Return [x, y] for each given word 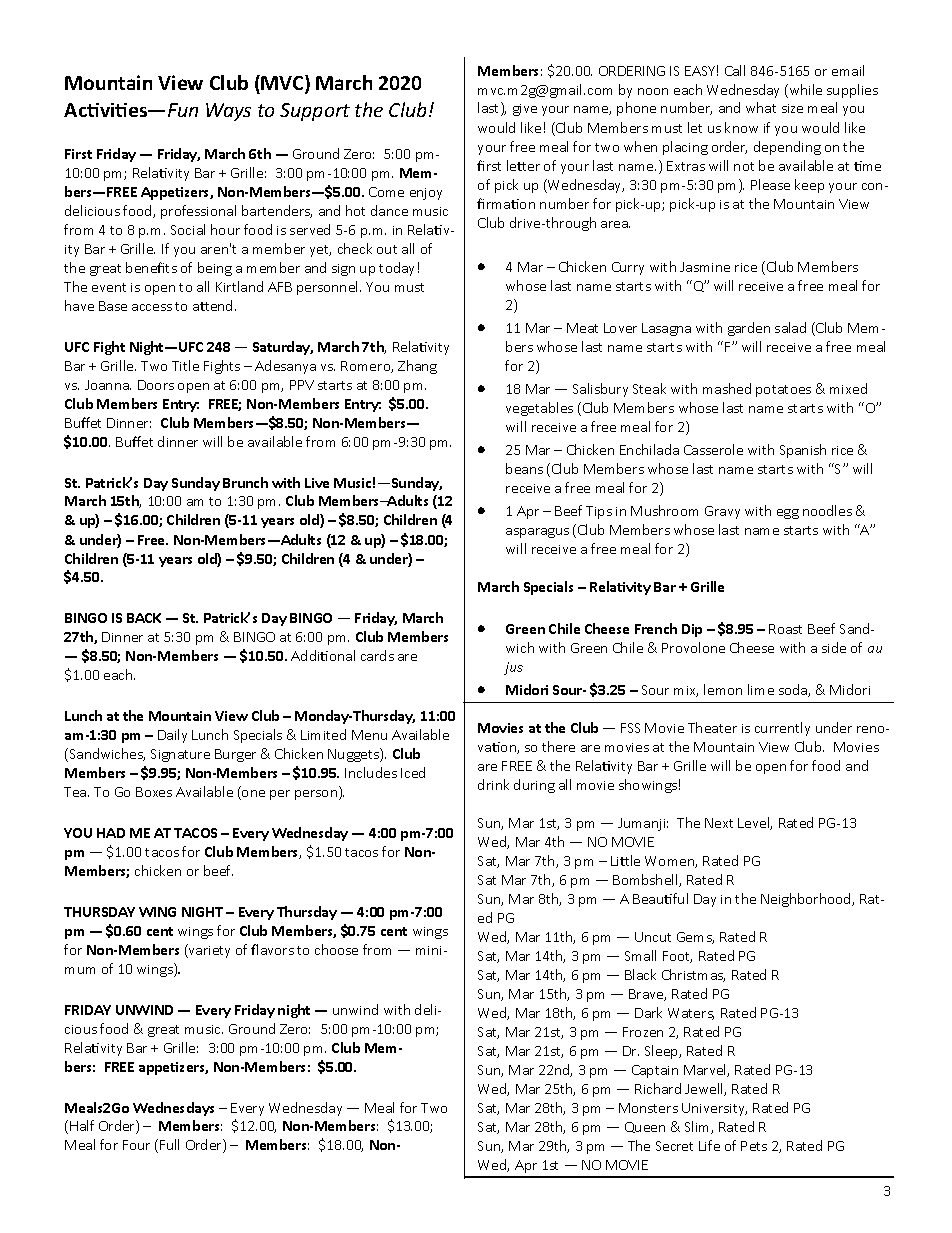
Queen [645, 1127]
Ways [228, 112]
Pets [754, 1146]
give [525, 110]
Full [169, 1144]
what [761, 107]
